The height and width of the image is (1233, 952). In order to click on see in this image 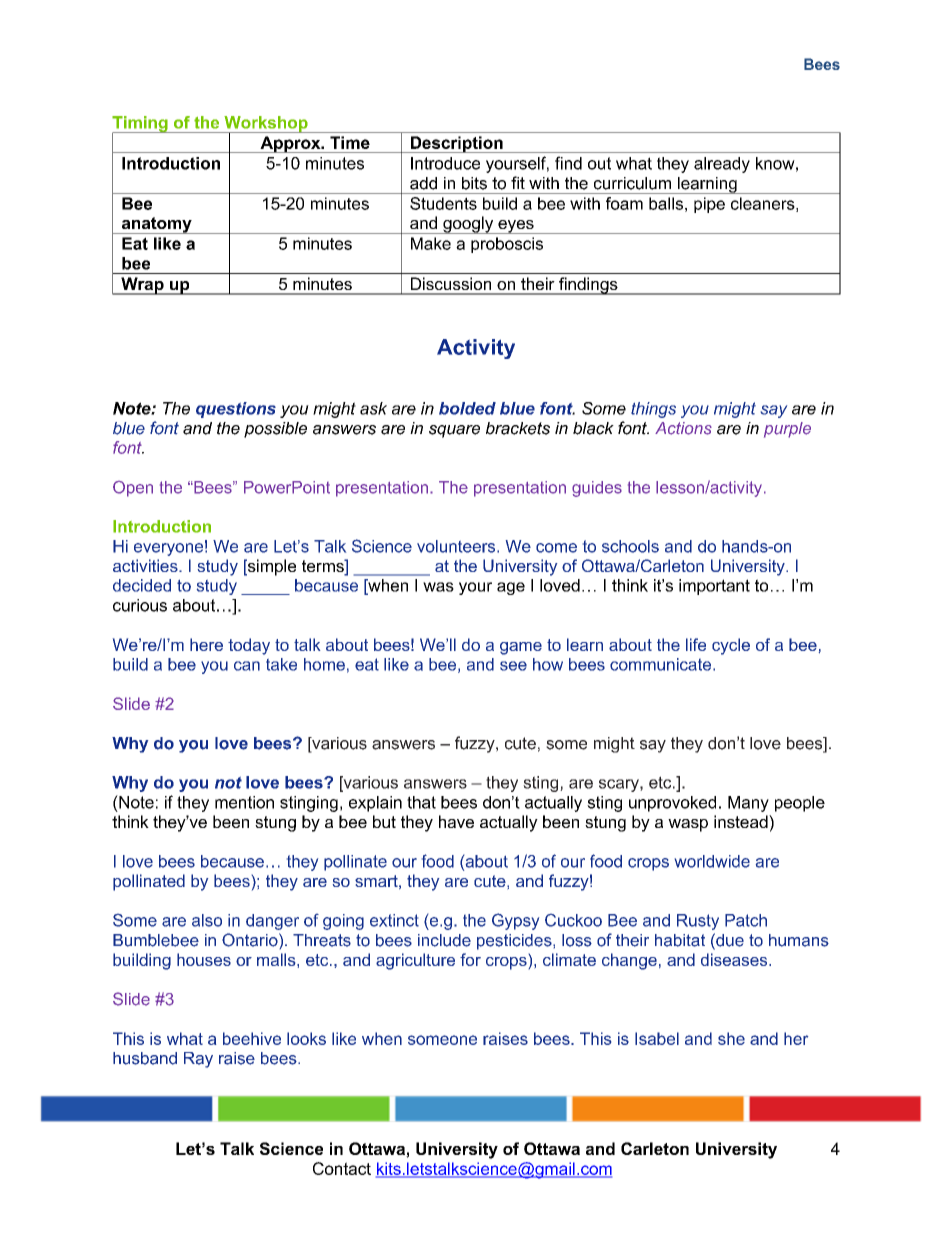, I will do `click(513, 666)`.
